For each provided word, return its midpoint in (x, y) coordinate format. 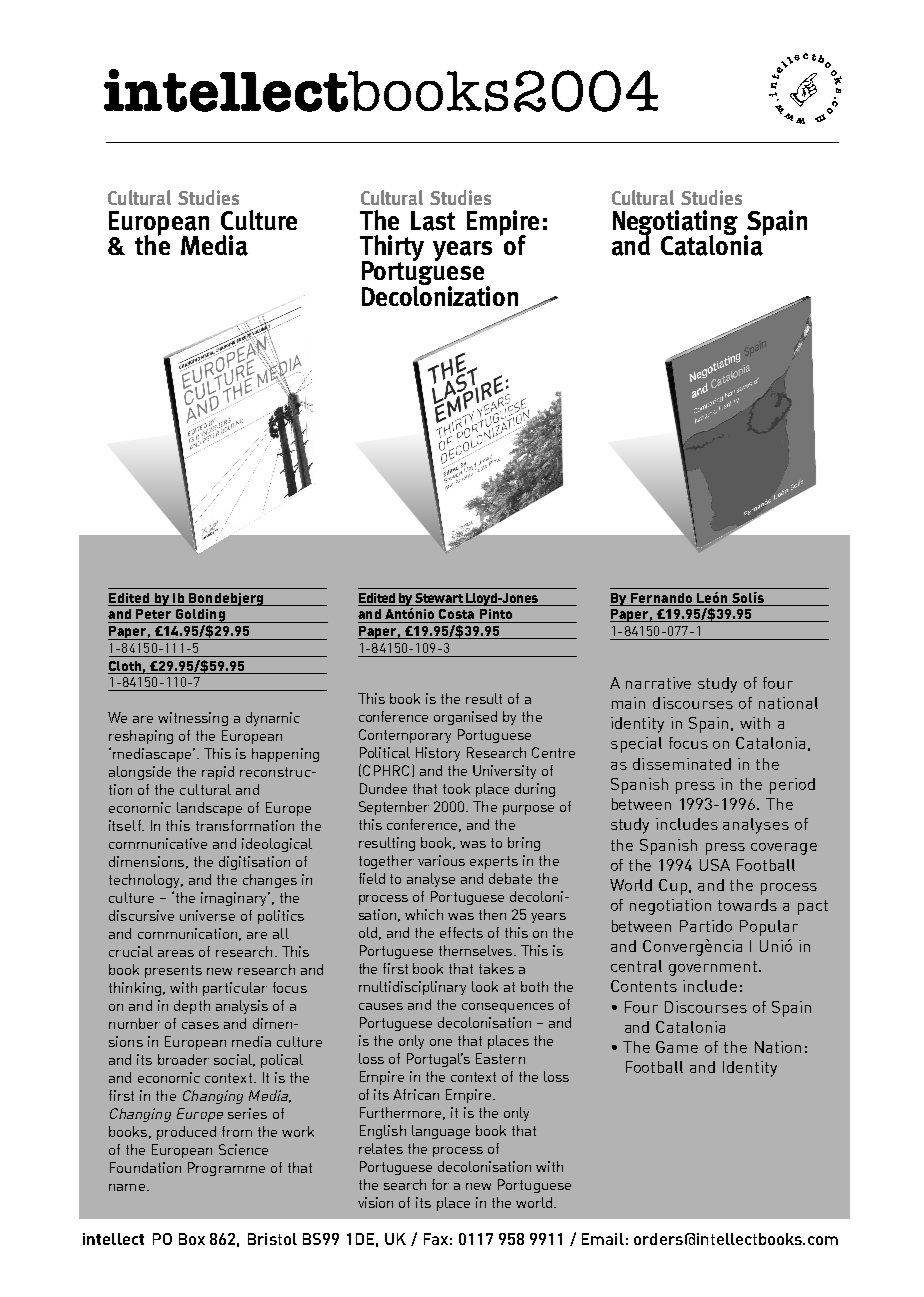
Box (192, 1239)
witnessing (193, 719)
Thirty (392, 249)
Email (603, 1239)
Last (433, 221)
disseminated (682, 764)
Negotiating (675, 224)
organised (465, 718)
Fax (436, 1239)
